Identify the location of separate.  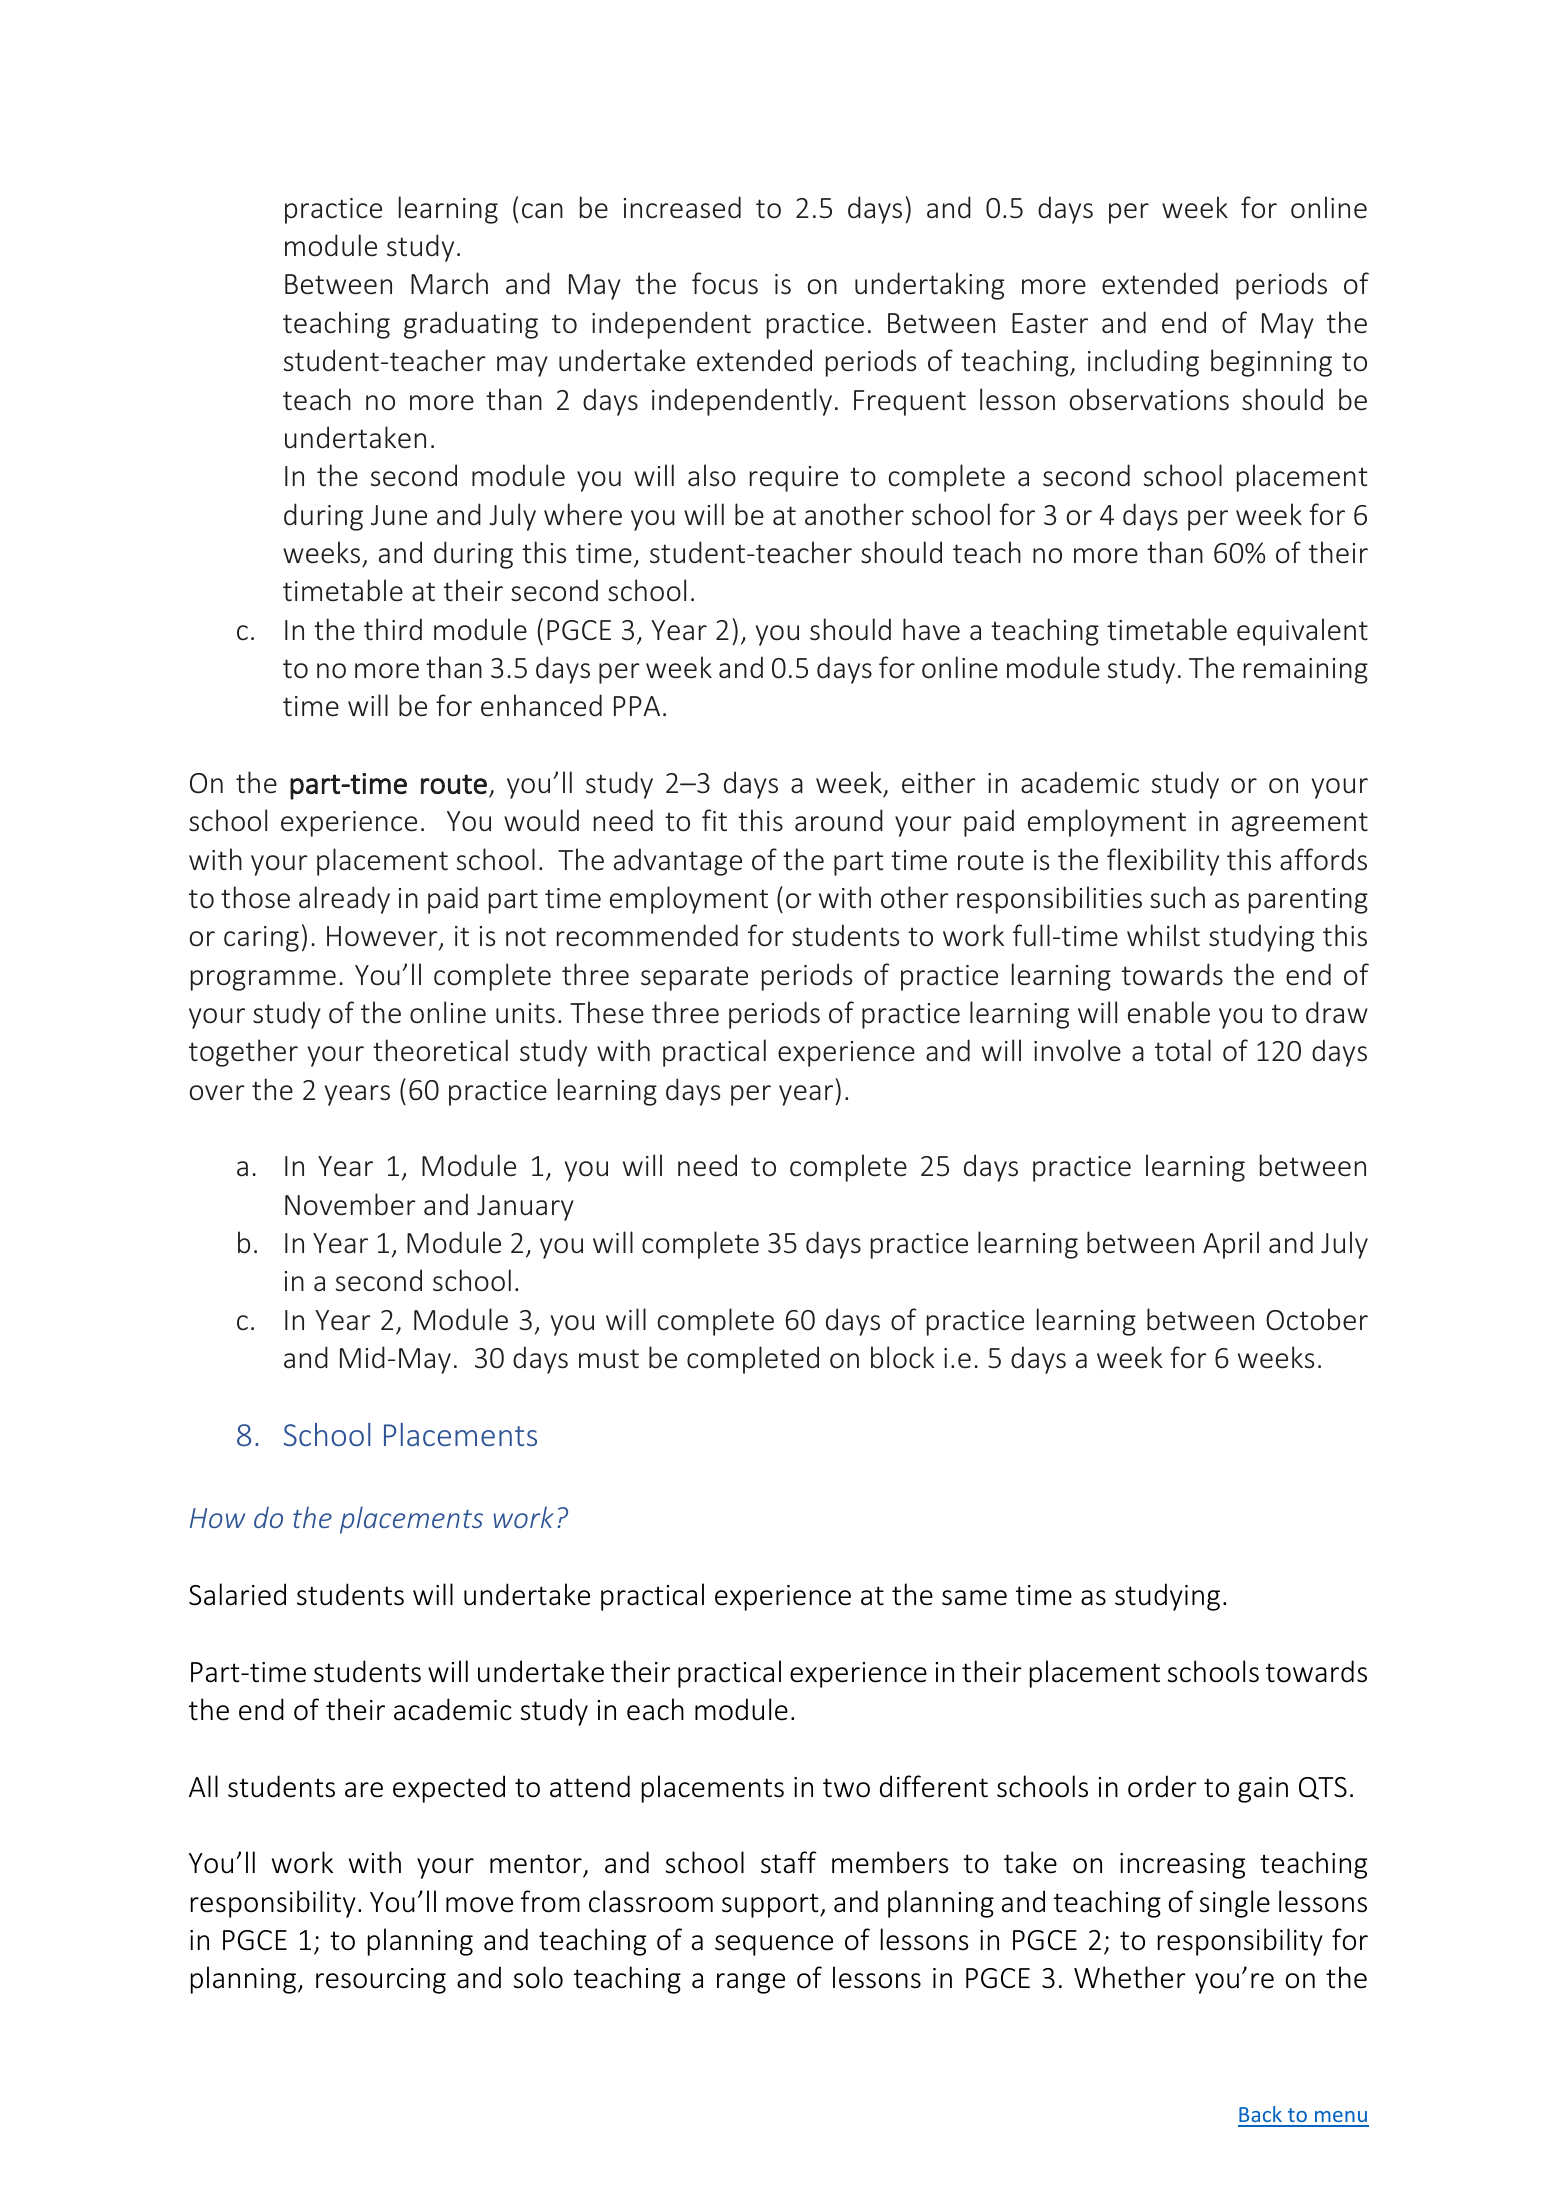
(694, 978).
